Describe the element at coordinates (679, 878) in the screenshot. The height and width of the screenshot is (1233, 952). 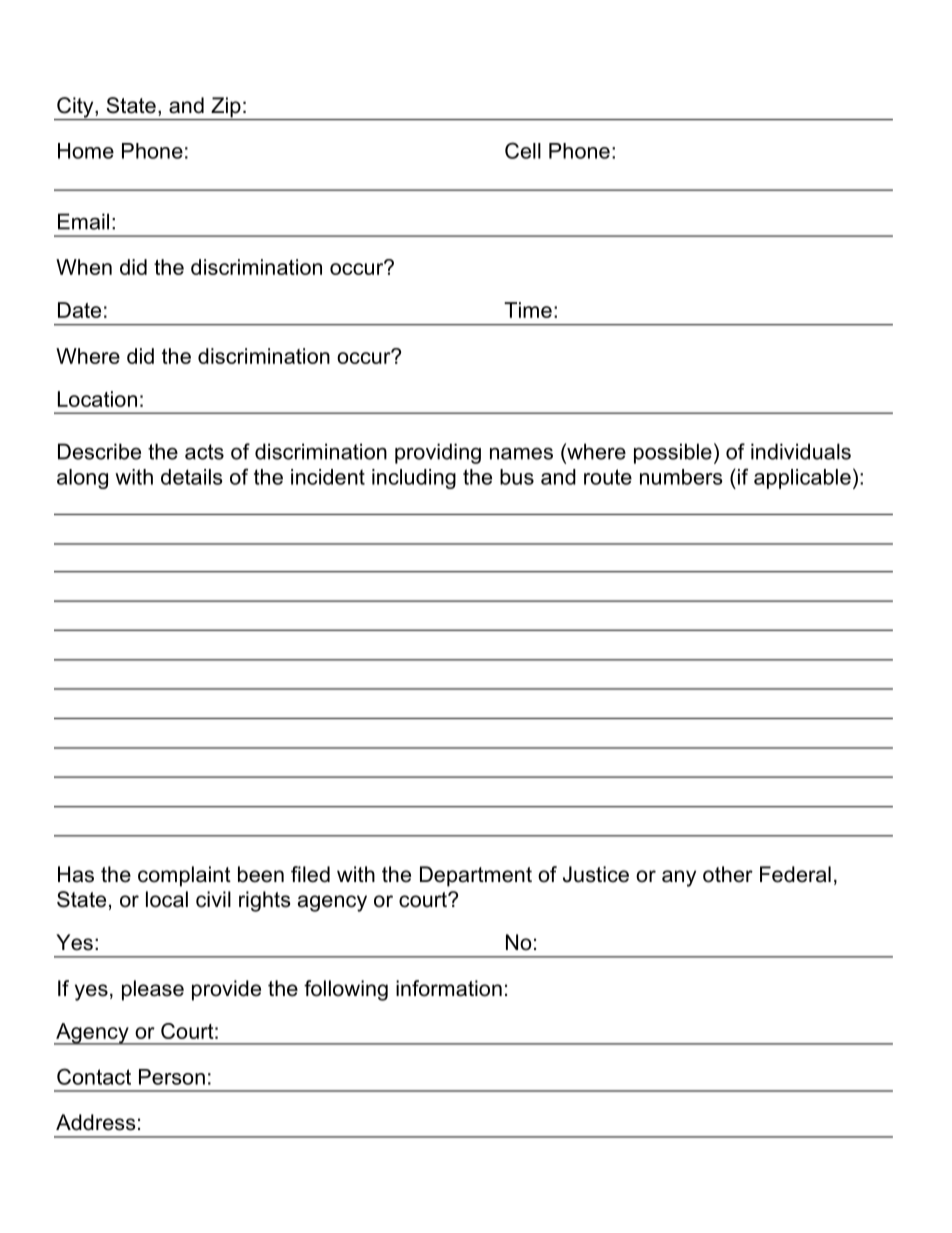
I see `any` at that location.
